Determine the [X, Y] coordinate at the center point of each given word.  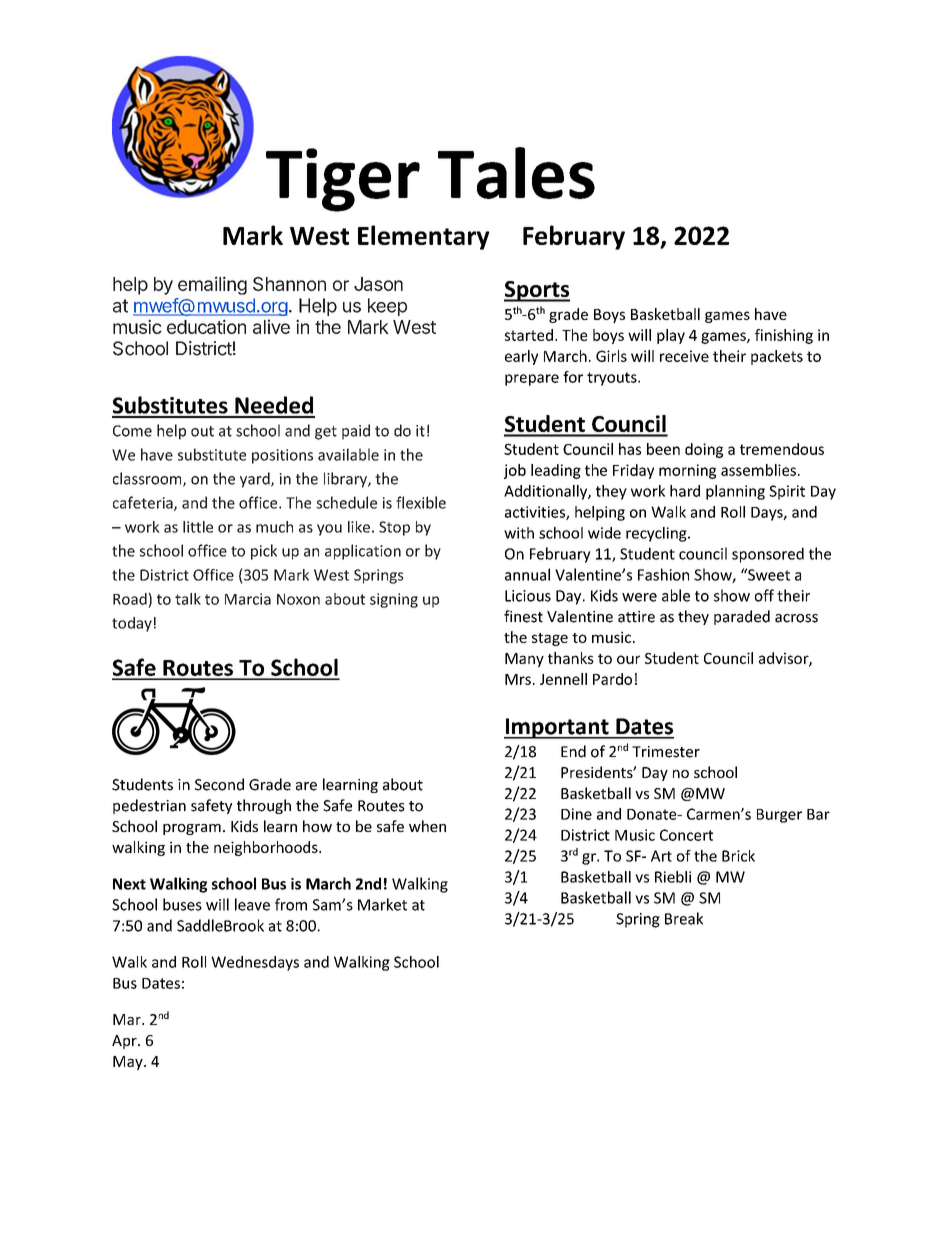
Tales [516, 173]
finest [523, 616]
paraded [742, 617]
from [291, 904]
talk [188, 599]
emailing [212, 285]
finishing [784, 336]
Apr [125, 1042]
